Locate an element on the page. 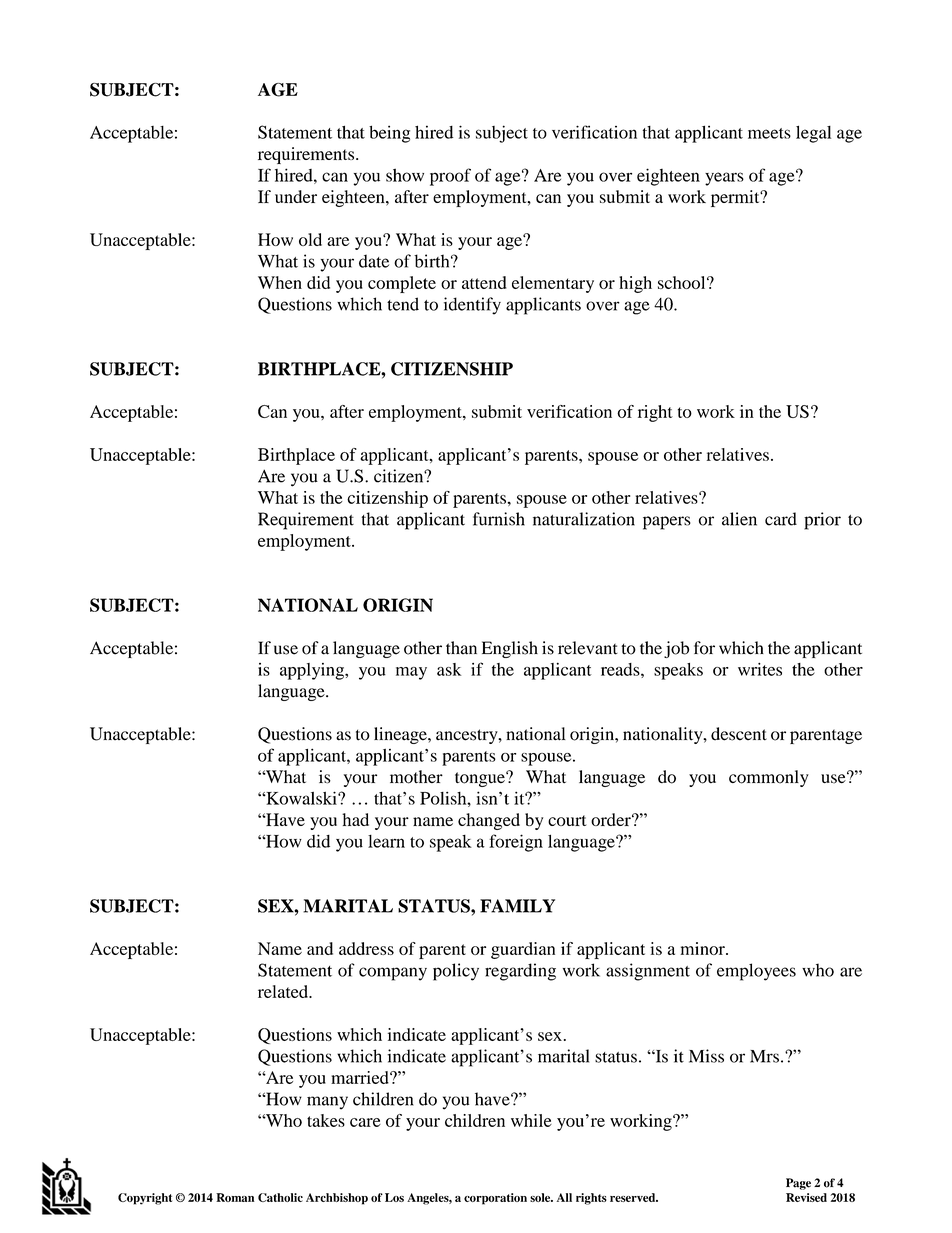  furnish is located at coordinates (499, 519).
